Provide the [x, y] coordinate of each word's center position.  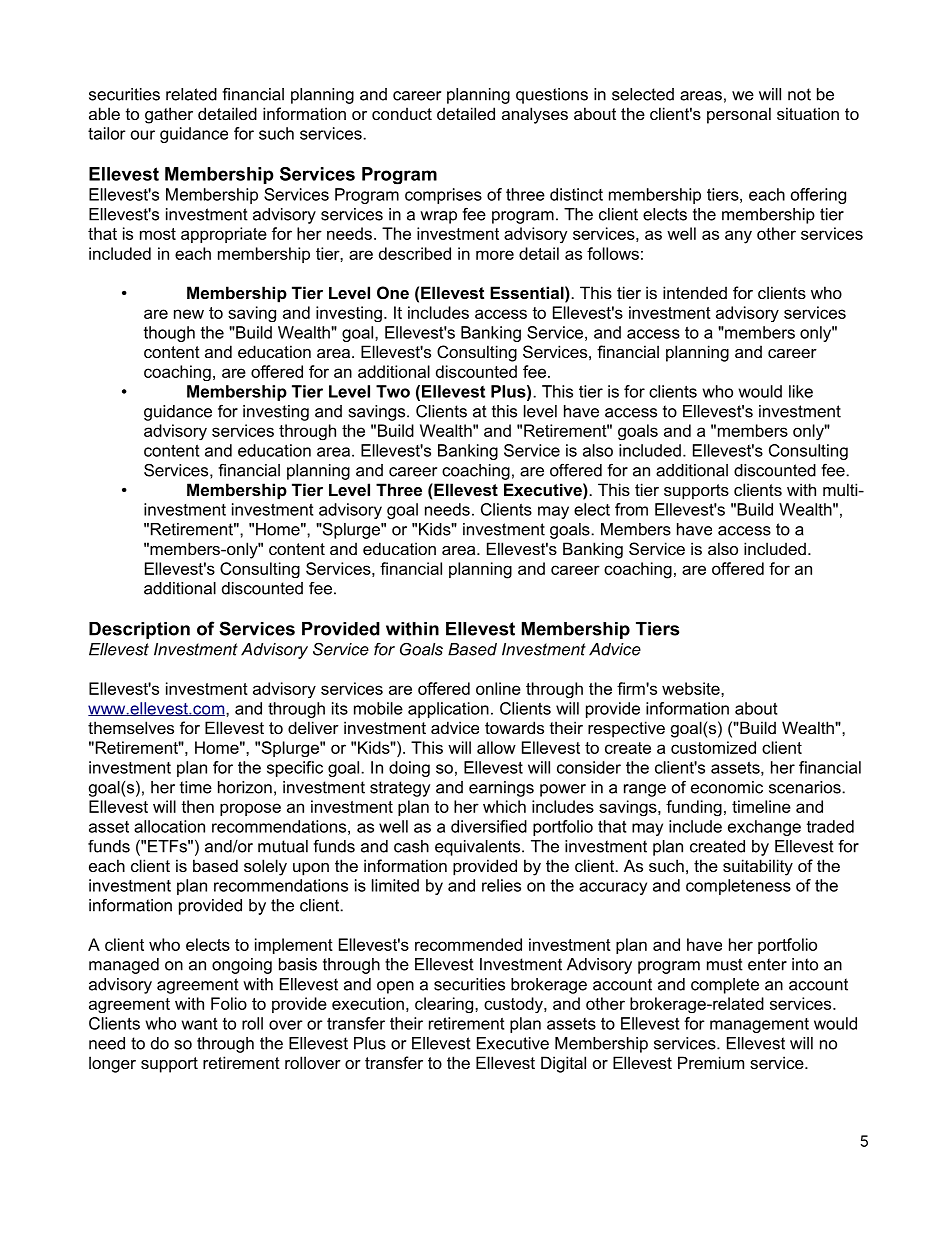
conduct [402, 113]
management [759, 1025]
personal [739, 115]
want [199, 1024]
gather [169, 115]
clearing [445, 1005]
